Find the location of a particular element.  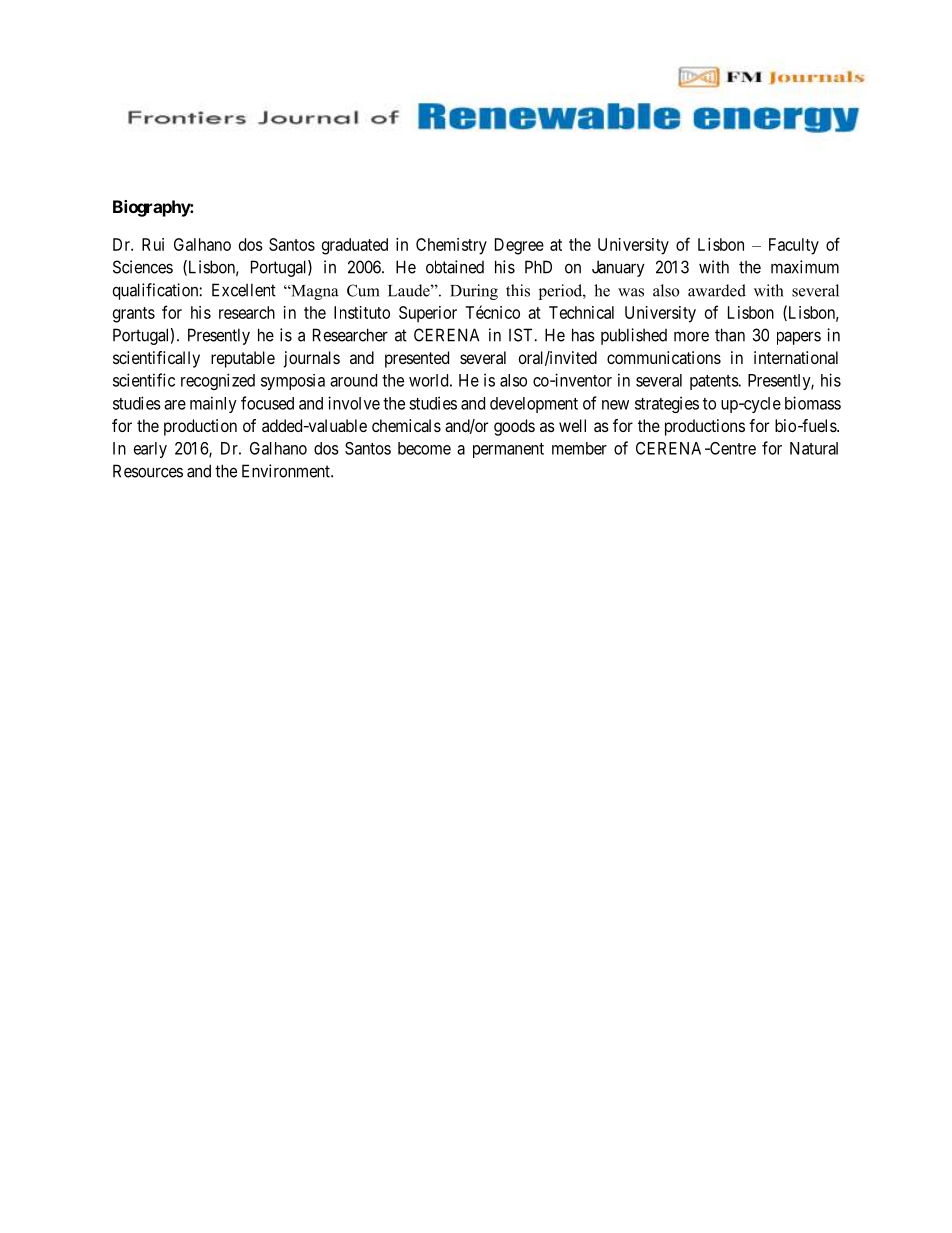

Excellent is located at coordinates (244, 290).
